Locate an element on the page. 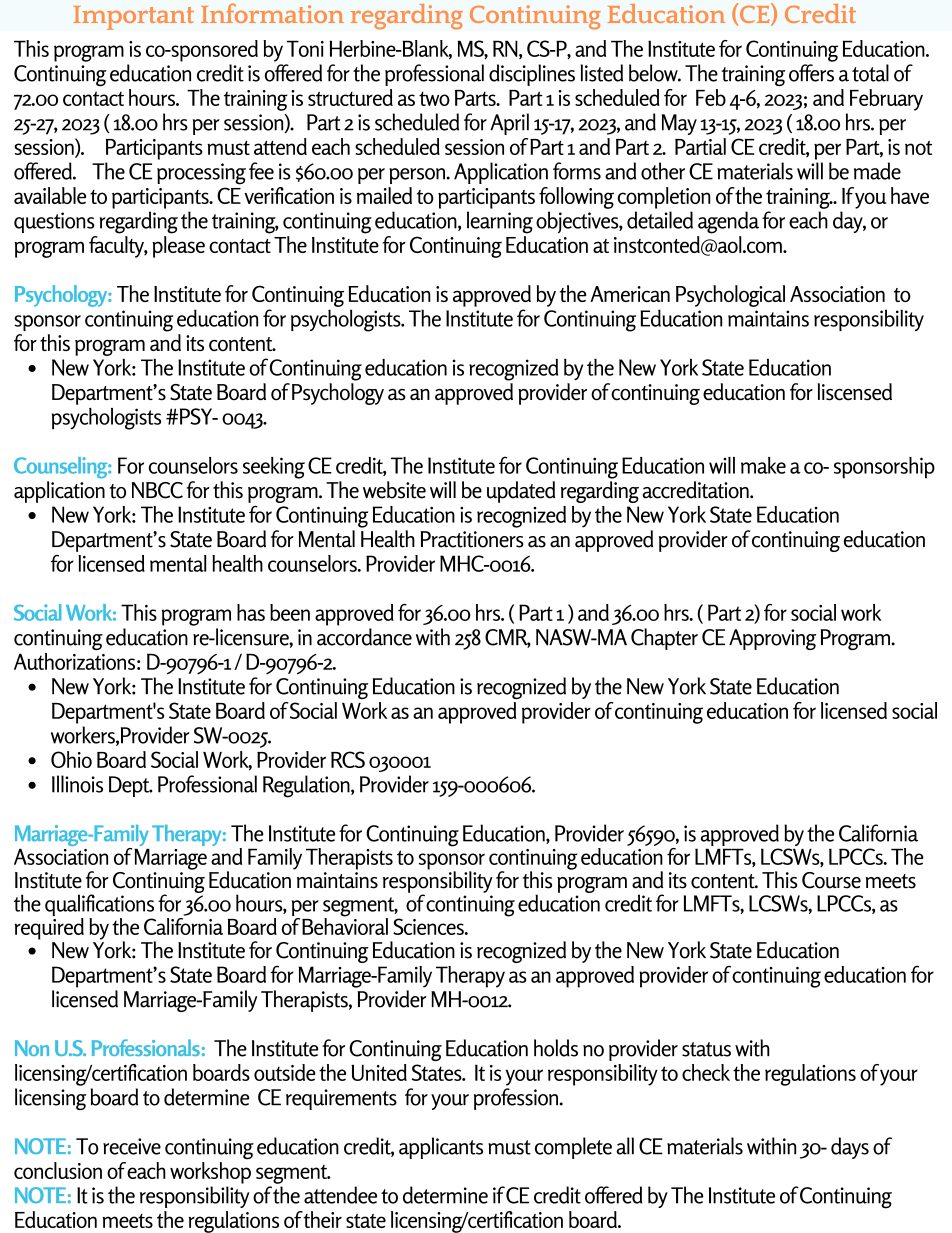 This document has width=952, height=1233. qualifications is located at coordinates (99, 906).
